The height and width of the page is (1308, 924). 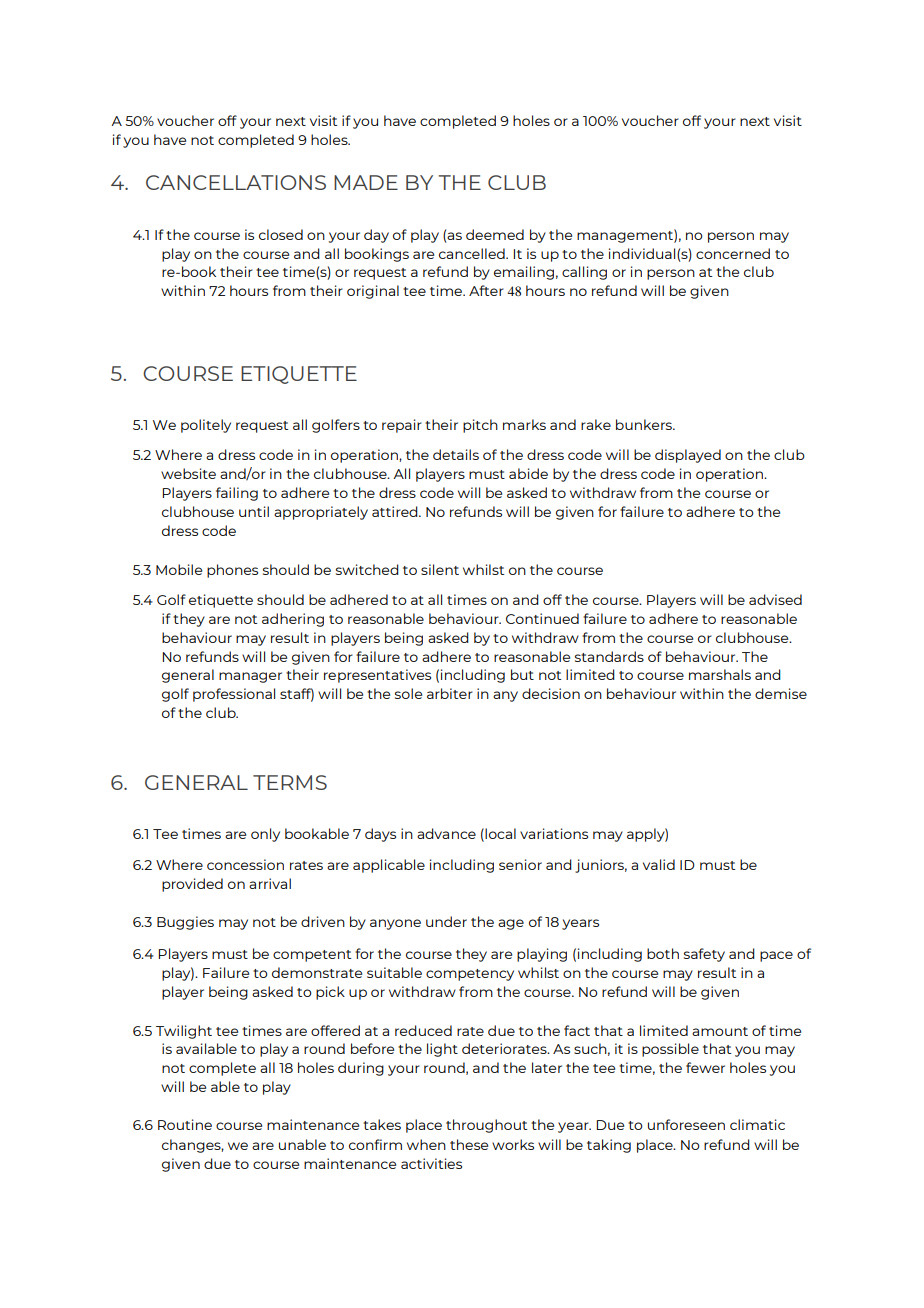 What do you see at coordinates (450, 693) in the page?
I see `arbiter` at bounding box center [450, 693].
